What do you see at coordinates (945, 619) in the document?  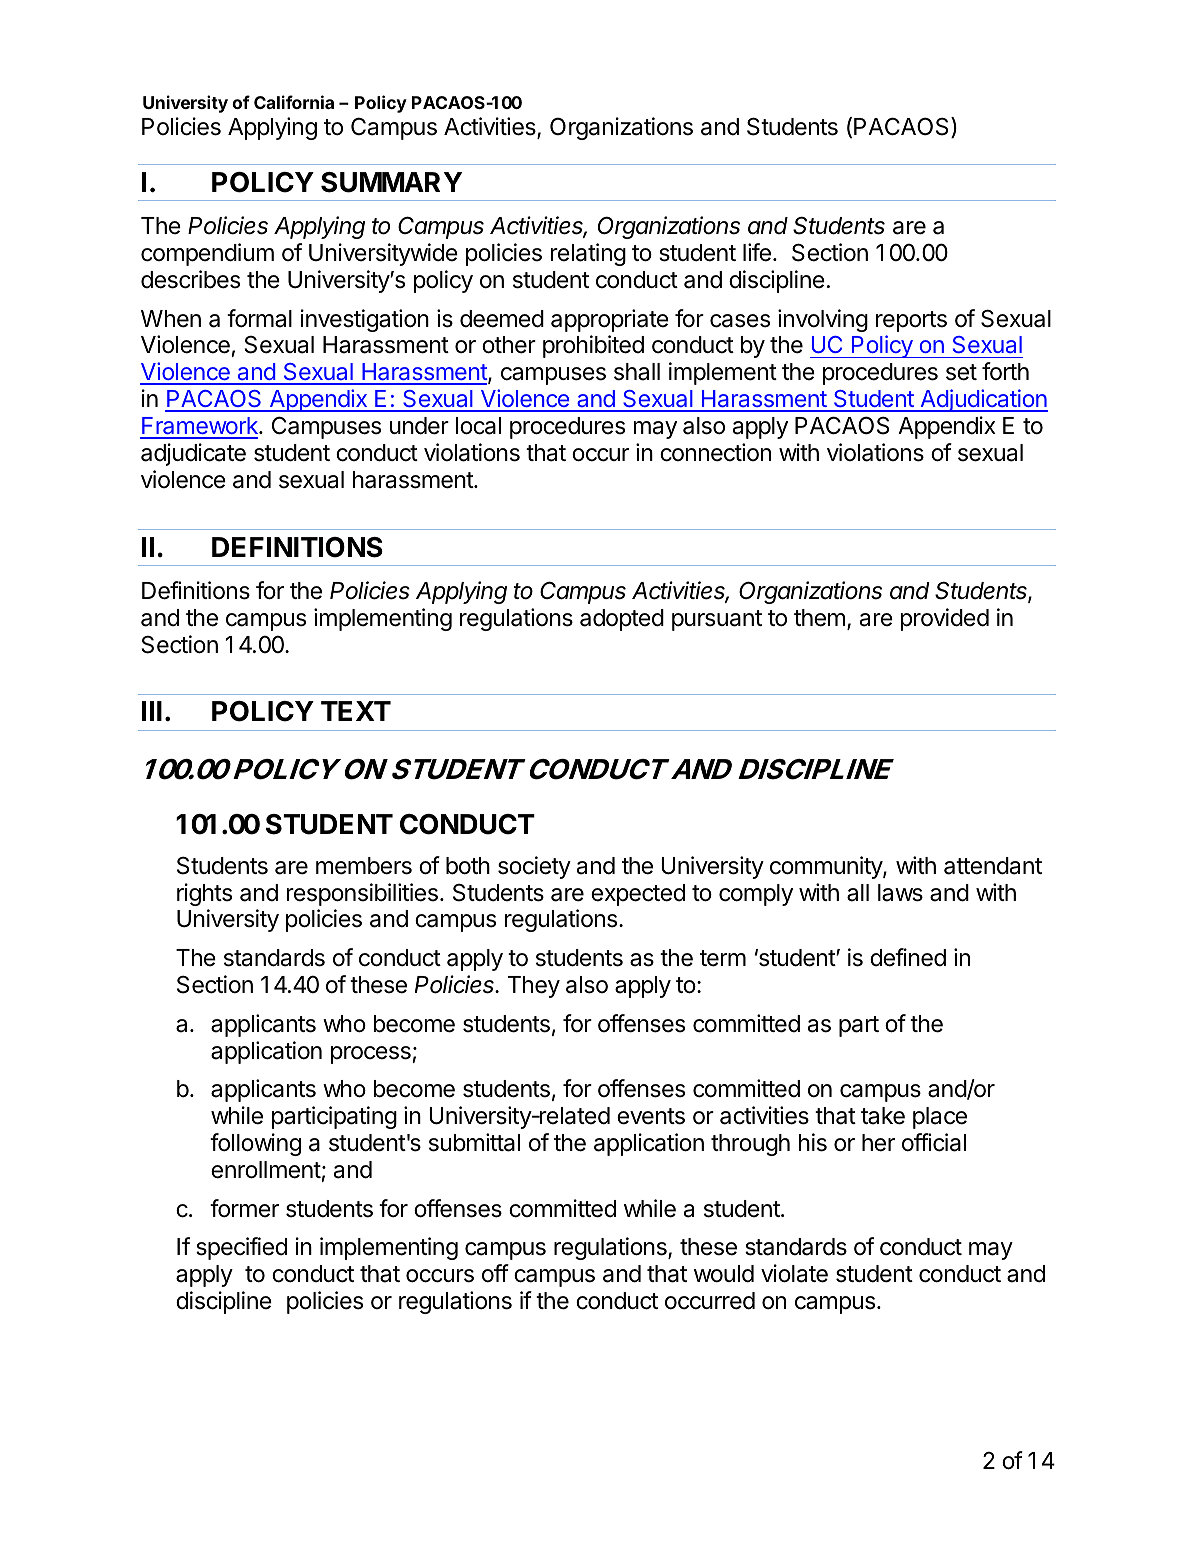 I see `provided` at bounding box center [945, 619].
